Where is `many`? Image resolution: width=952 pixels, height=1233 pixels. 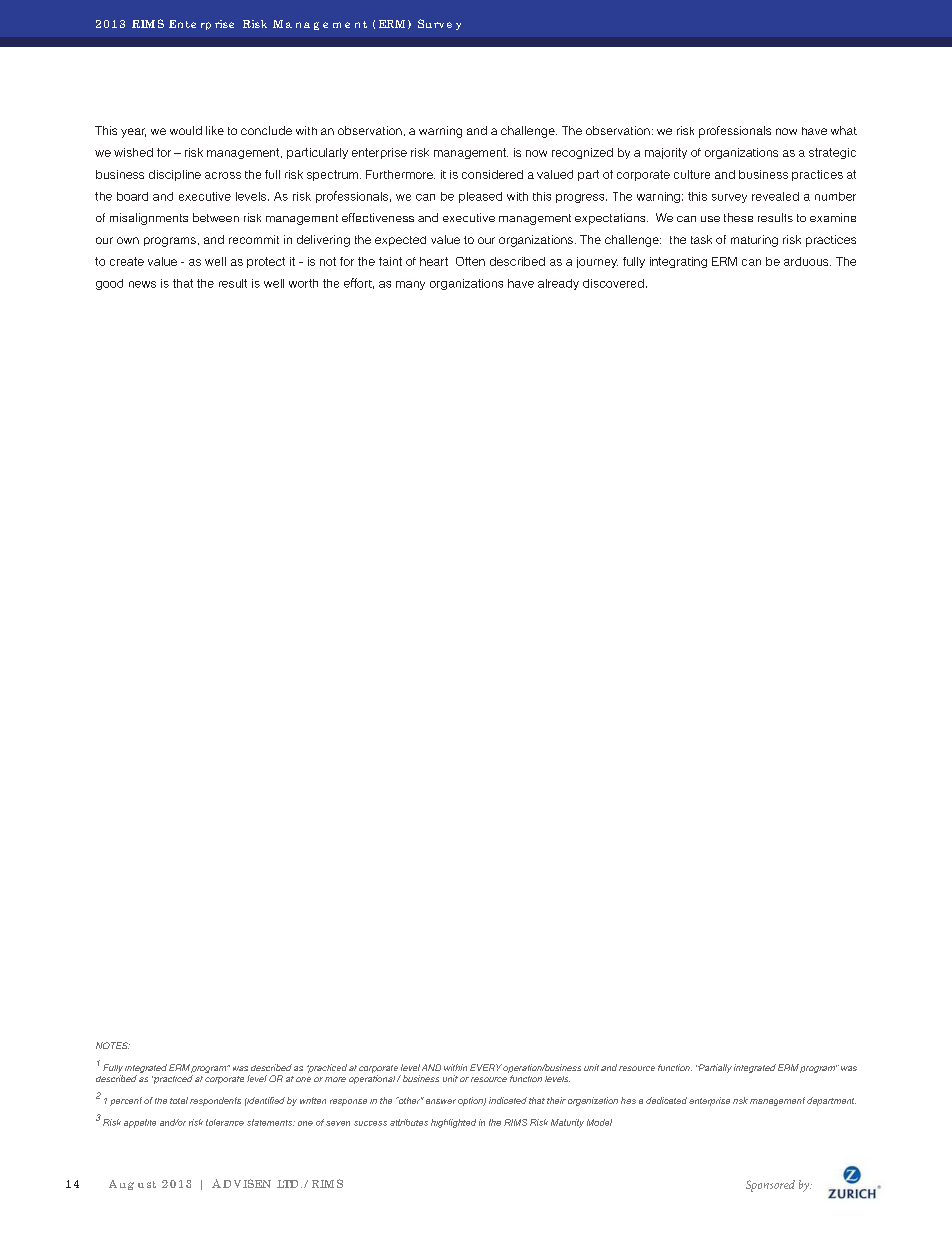 many is located at coordinates (410, 285).
